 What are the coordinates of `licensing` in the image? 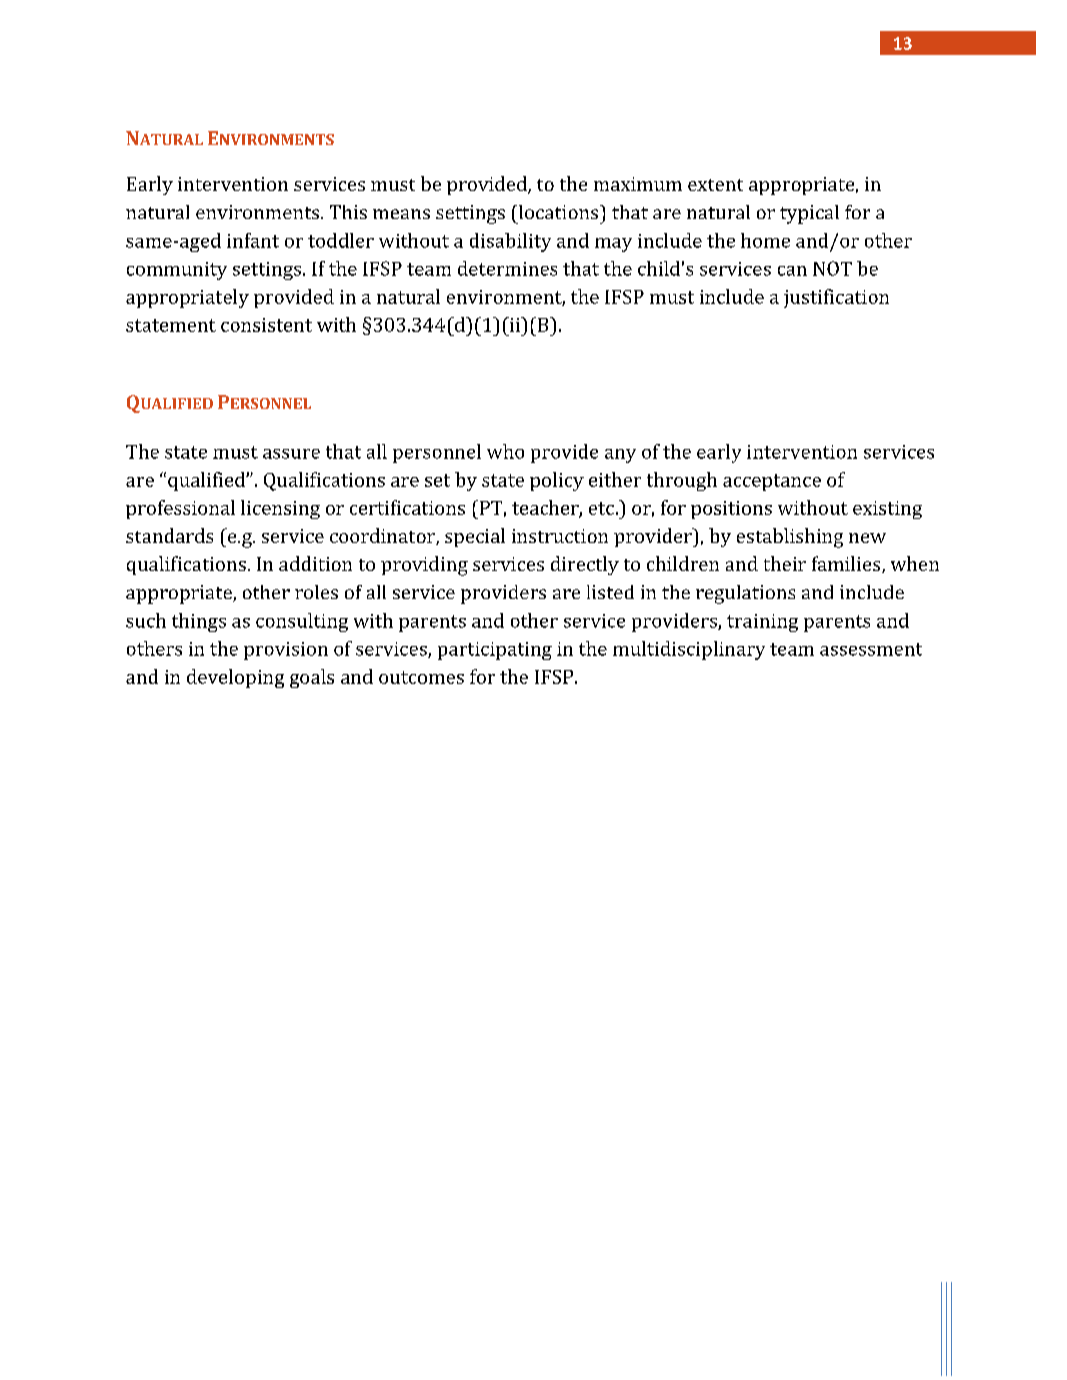 It's located at (280, 509).
